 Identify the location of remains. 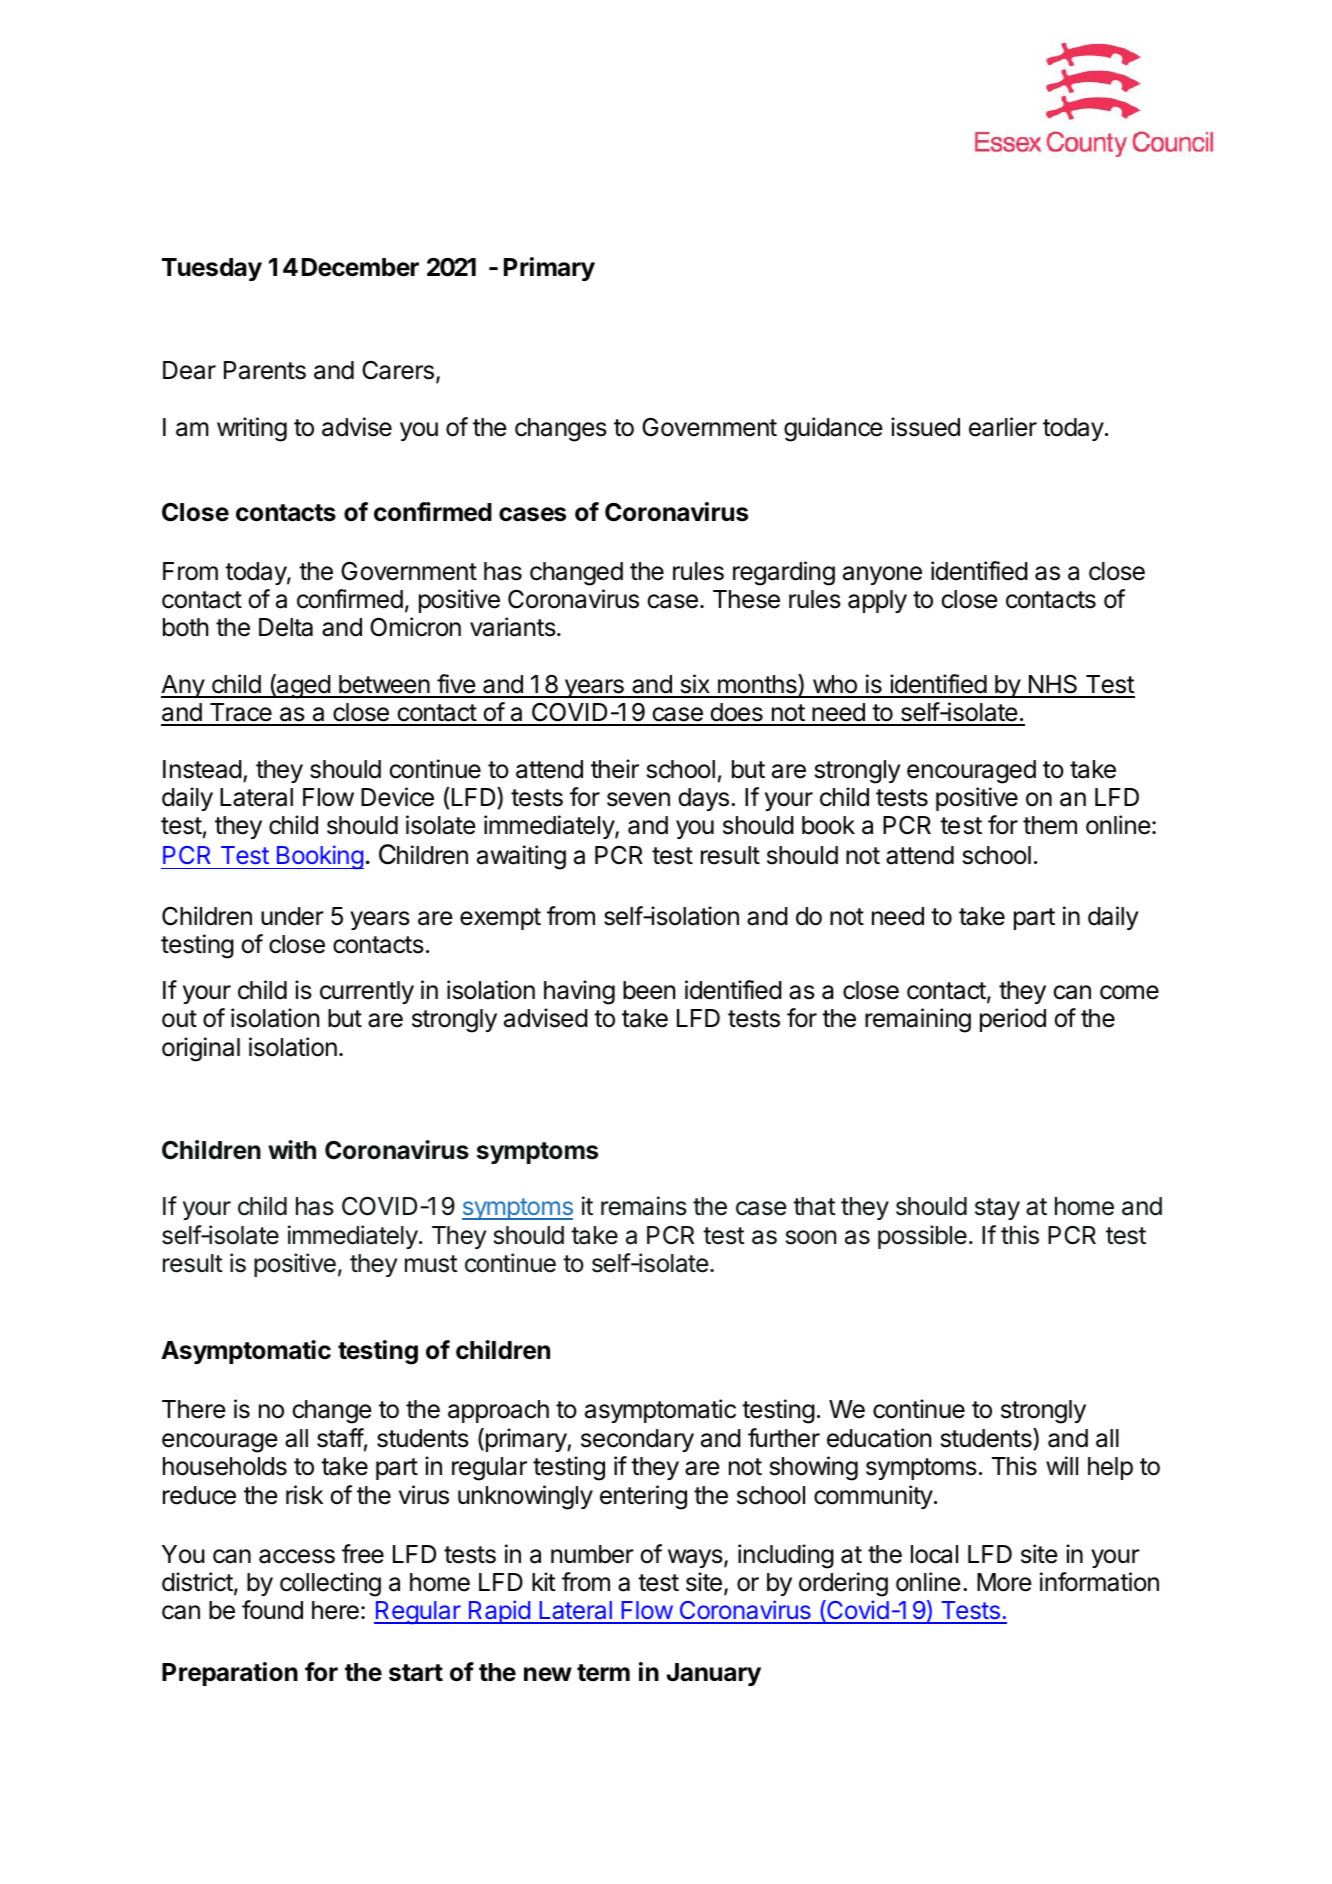
(644, 1206).
